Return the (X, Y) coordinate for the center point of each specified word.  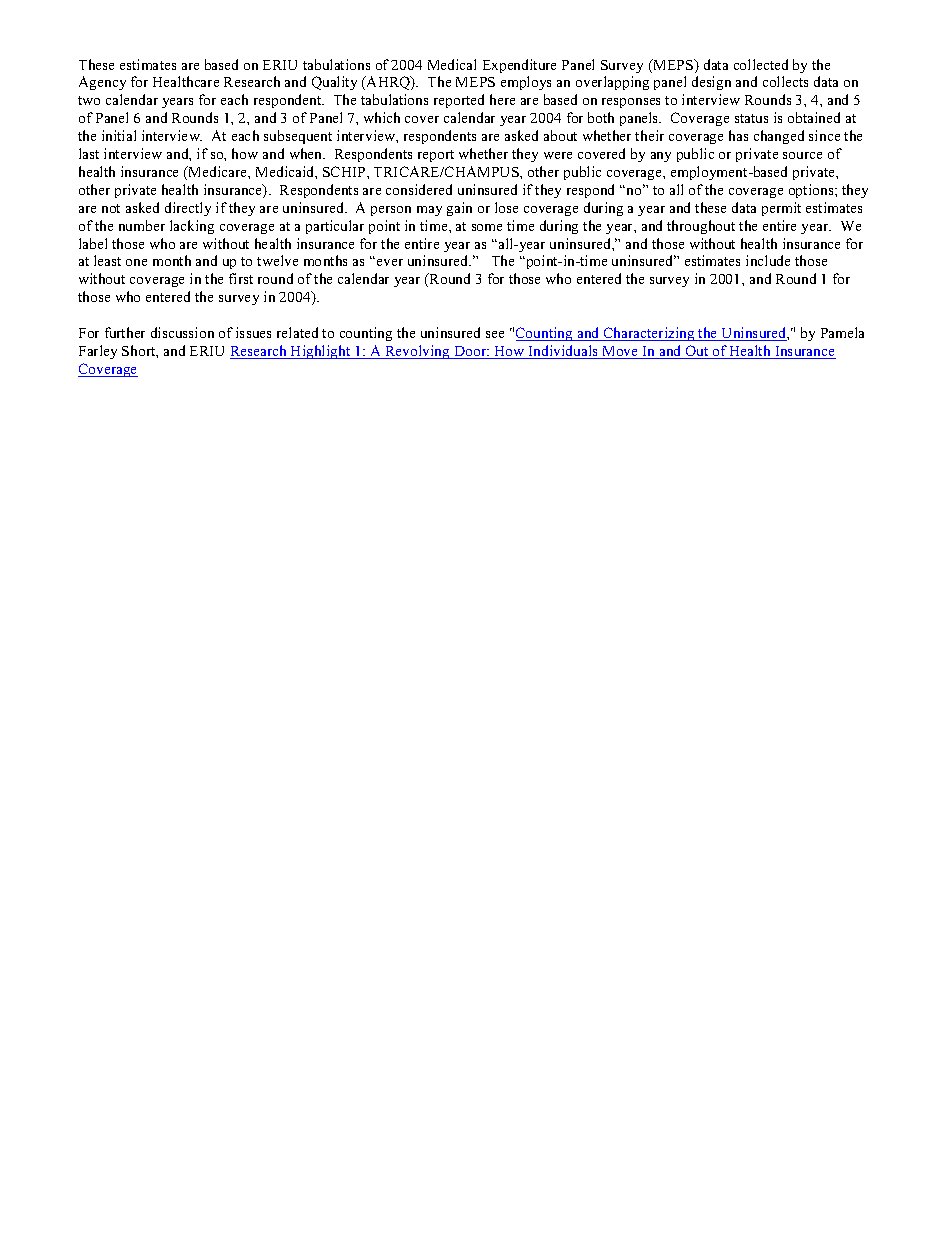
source (802, 155)
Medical (452, 64)
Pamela (842, 332)
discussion (182, 332)
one (136, 262)
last (89, 153)
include (768, 260)
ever (388, 262)
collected (761, 64)
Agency (102, 83)
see (495, 334)
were (558, 155)
